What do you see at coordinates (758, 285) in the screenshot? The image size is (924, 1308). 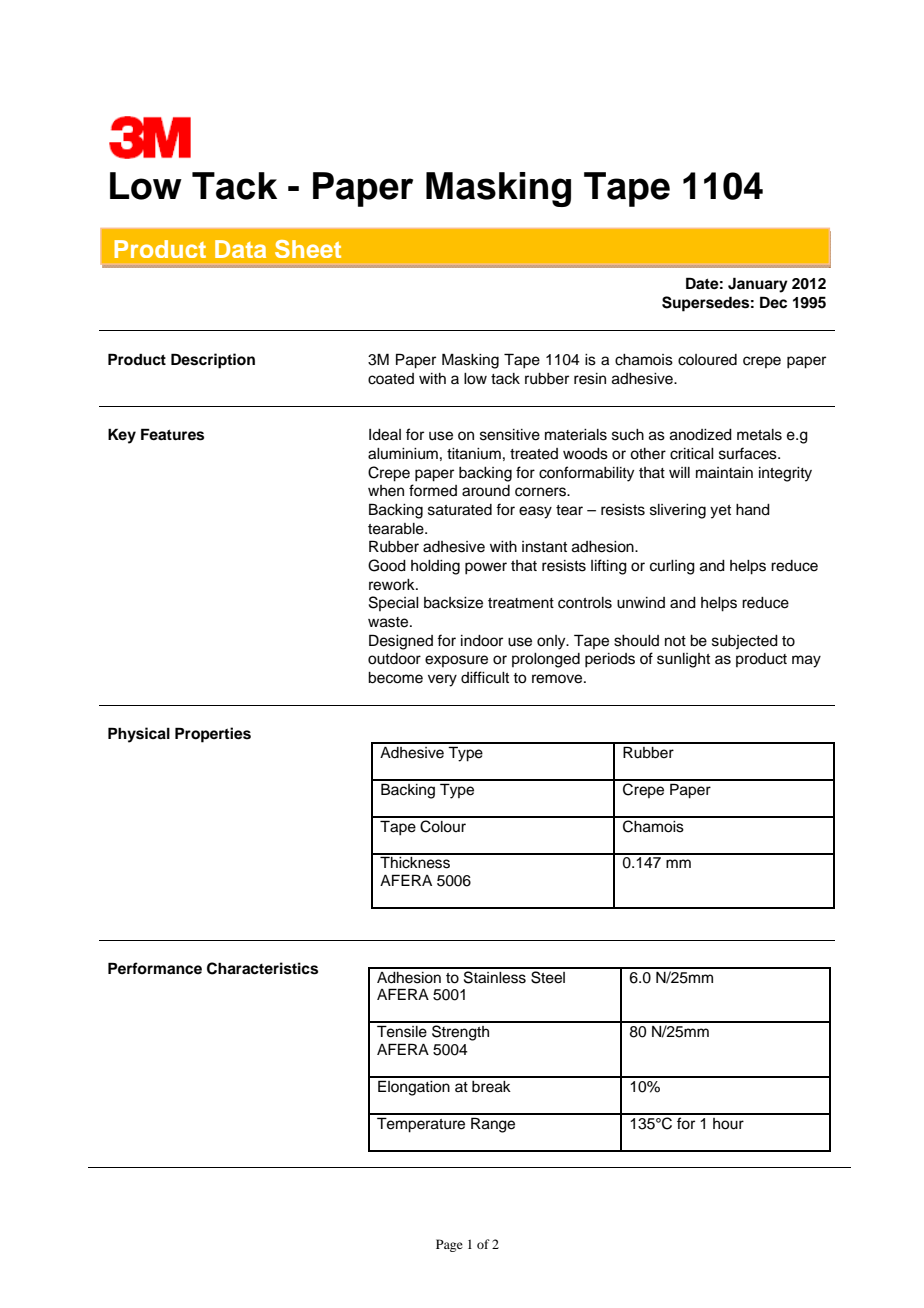 I see `January` at bounding box center [758, 285].
